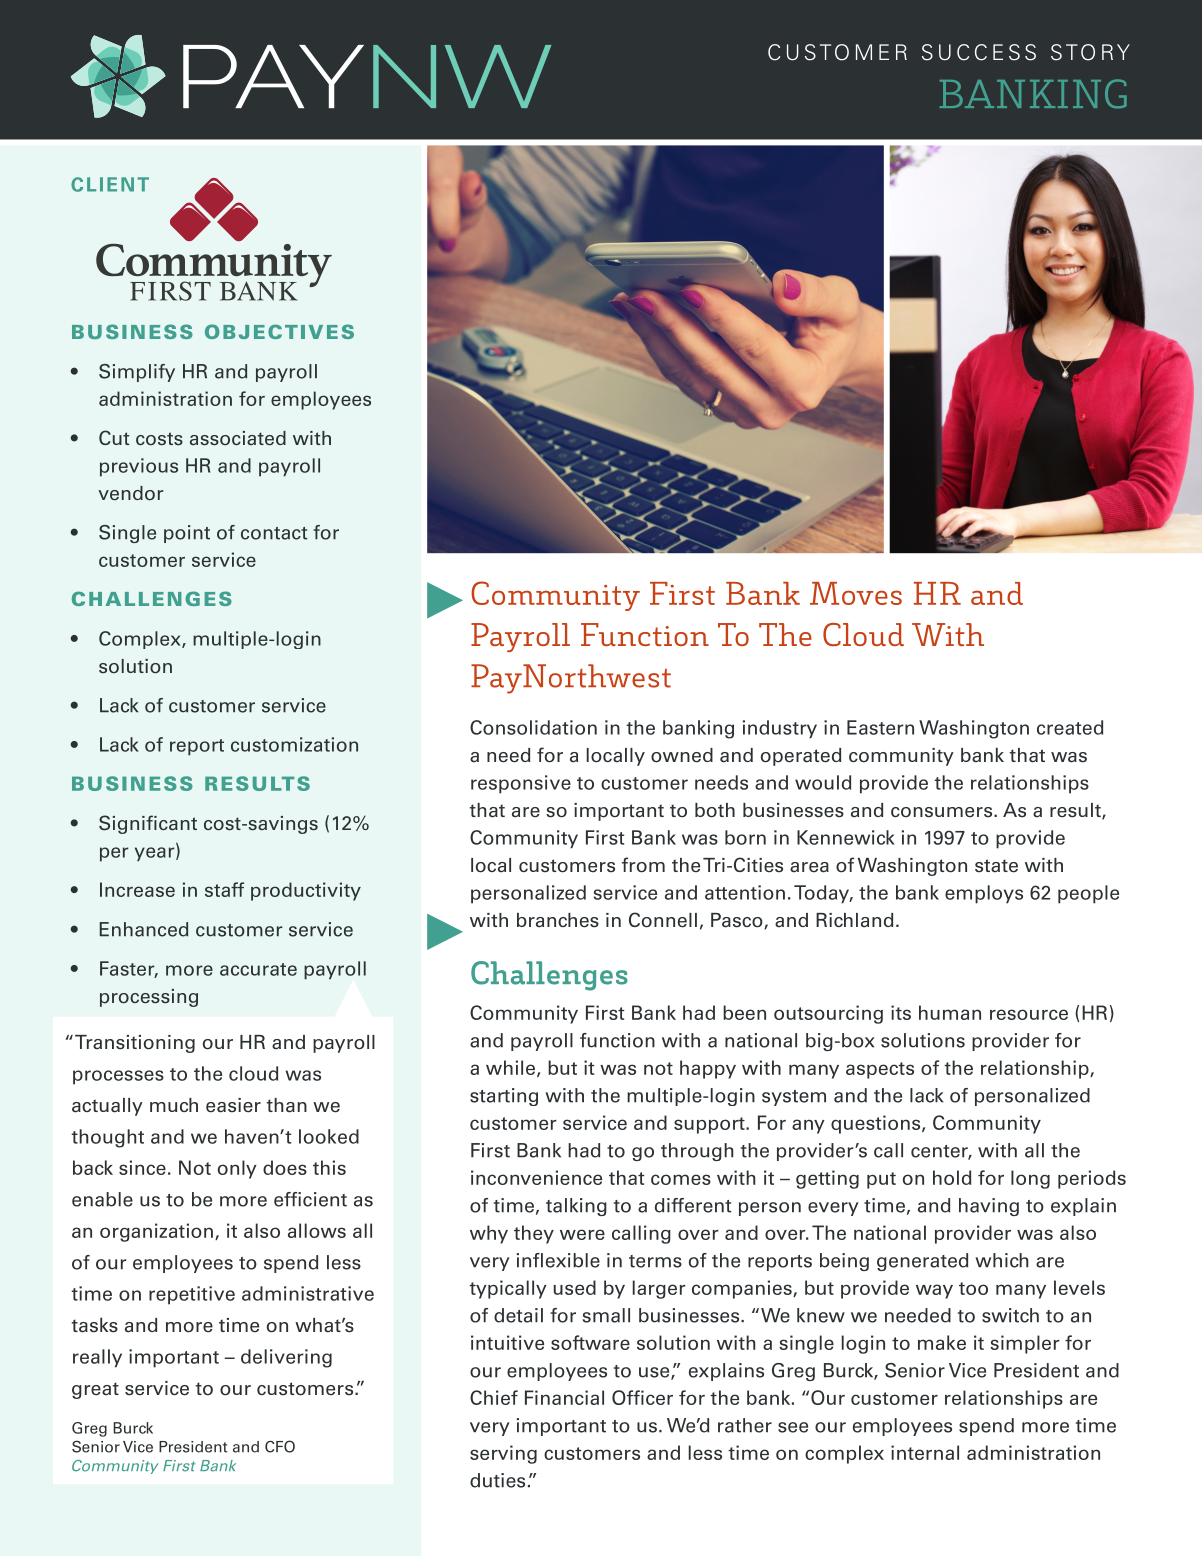 This document has width=1202, height=1556. I want to click on year, so click(156, 854).
